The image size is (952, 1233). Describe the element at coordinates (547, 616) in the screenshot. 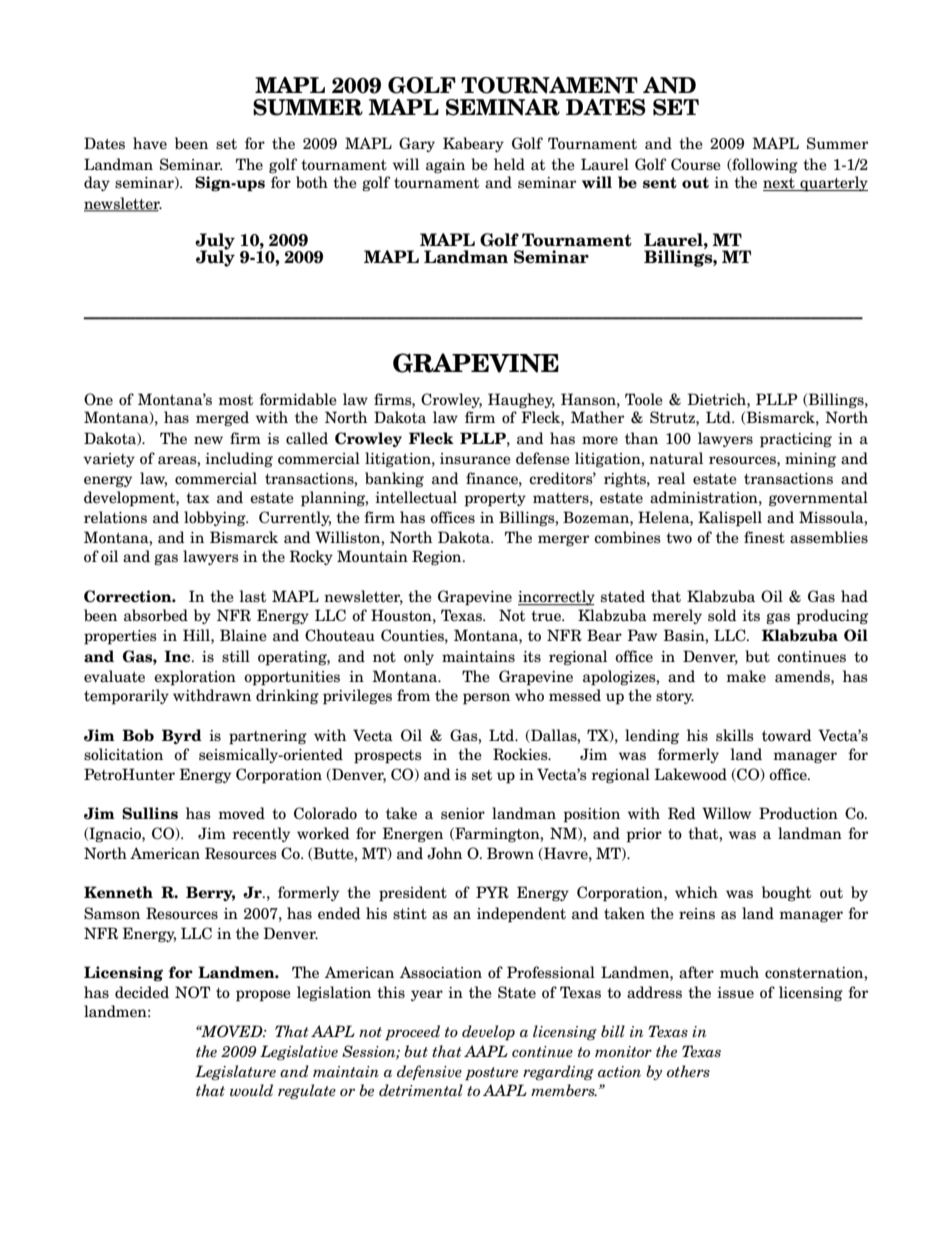

I see `true` at that location.
